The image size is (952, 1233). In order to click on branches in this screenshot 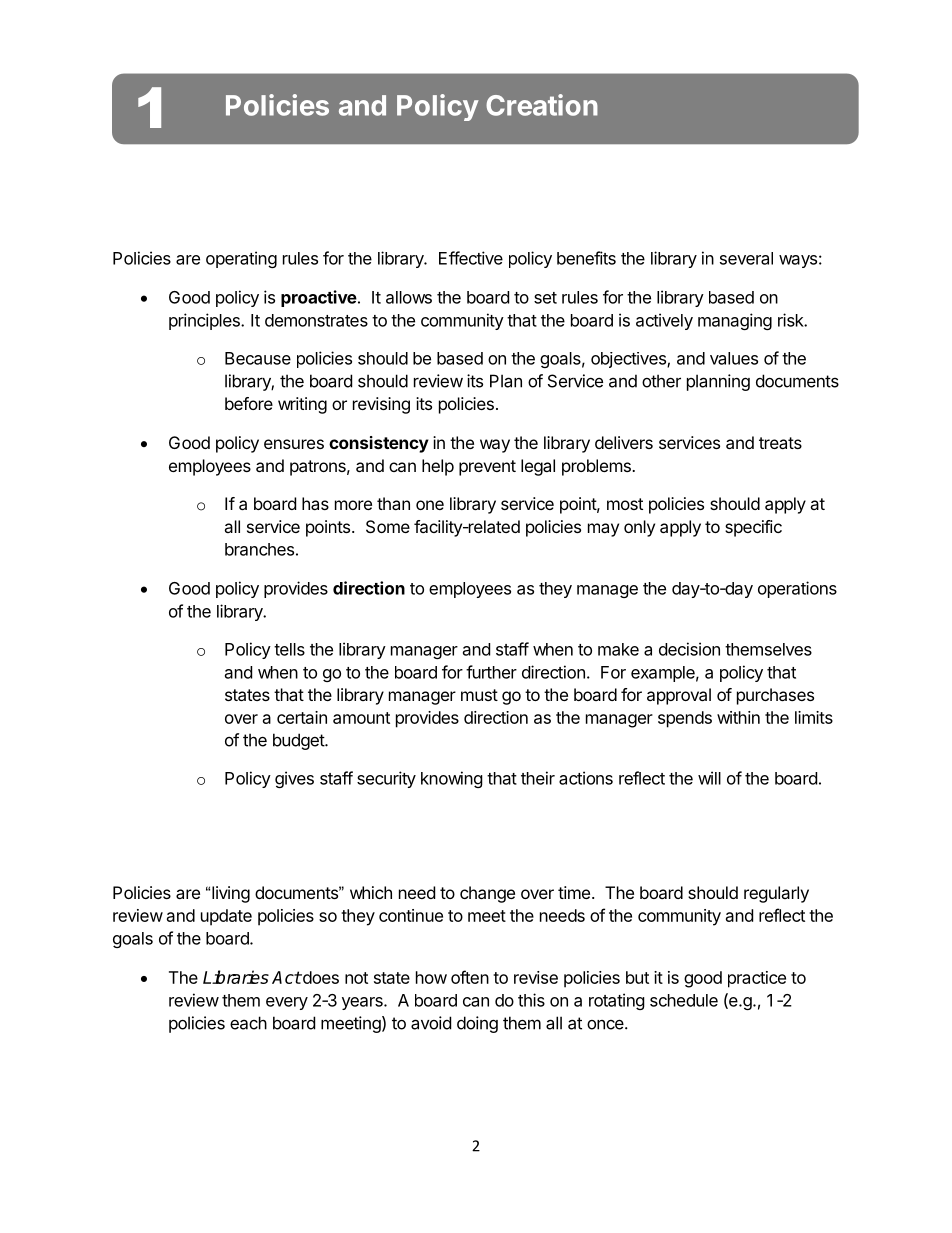, I will do `click(259, 549)`.
